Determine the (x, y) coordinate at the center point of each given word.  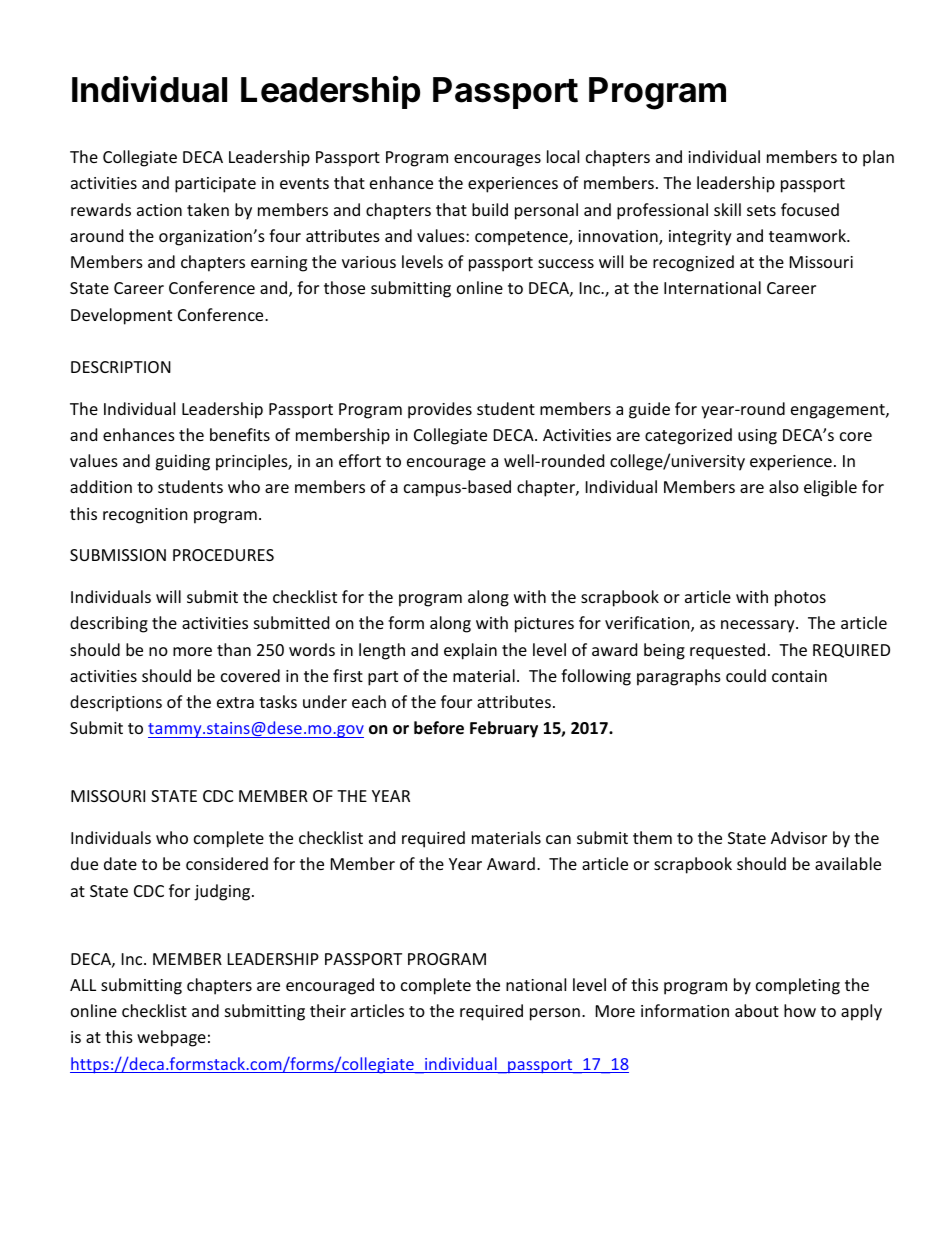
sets (761, 210)
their (328, 1010)
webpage (171, 1038)
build (490, 209)
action (159, 210)
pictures (544, 625)
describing (109, 624)
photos (800, 598)
